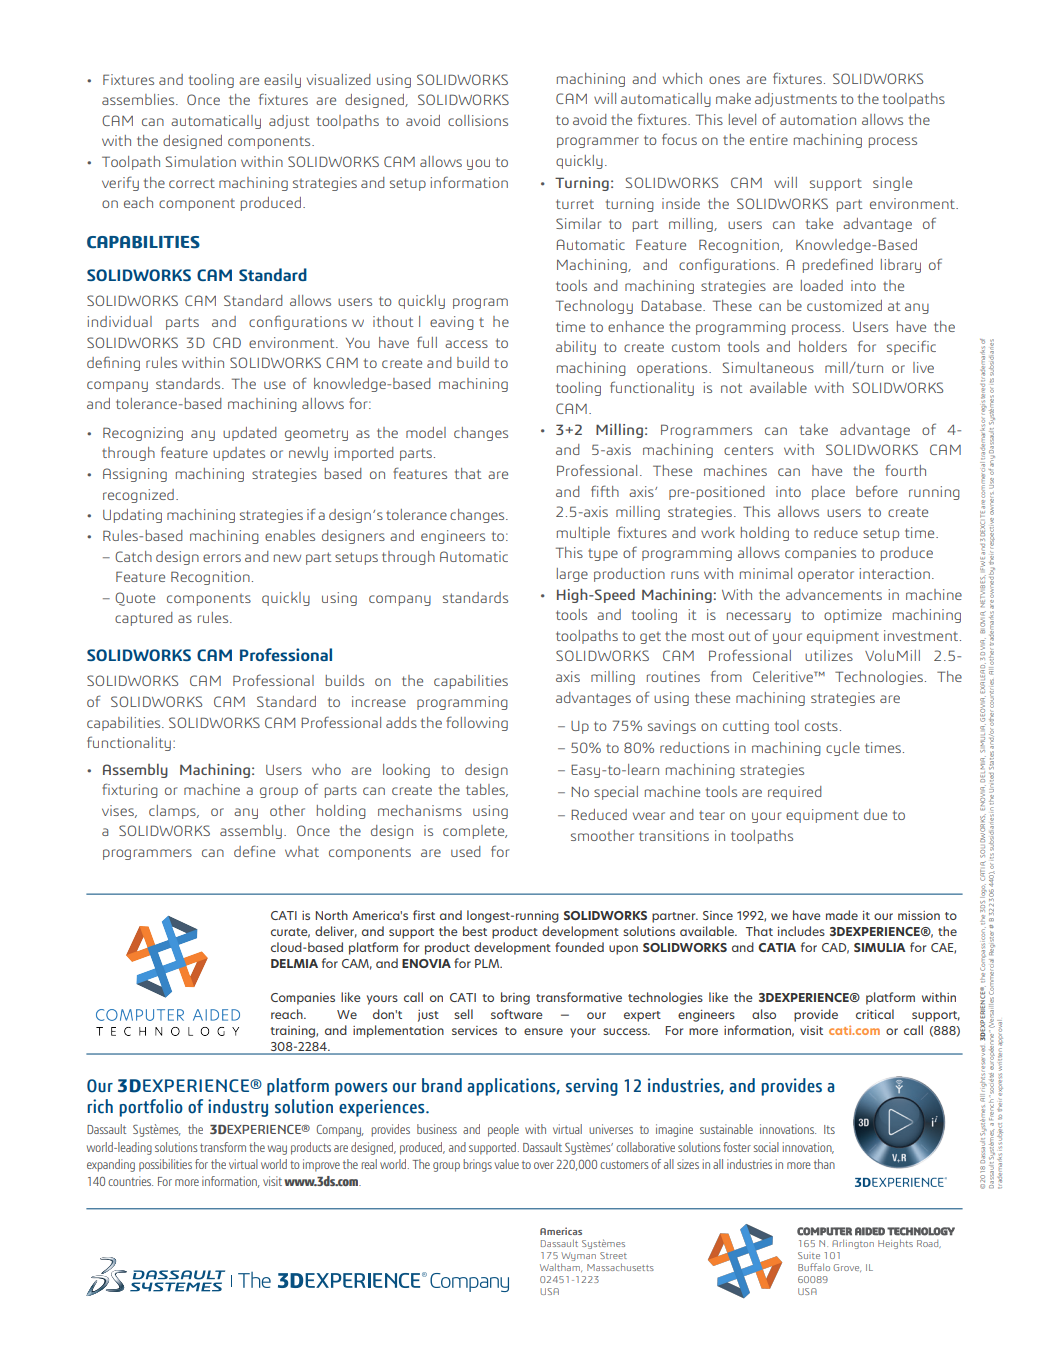 The height and width of the screenshot is (1358, 1049). What do you see at coordinates (605, 491) in the screenshot?
I see `fifth` at bounding box center [605, 491].
